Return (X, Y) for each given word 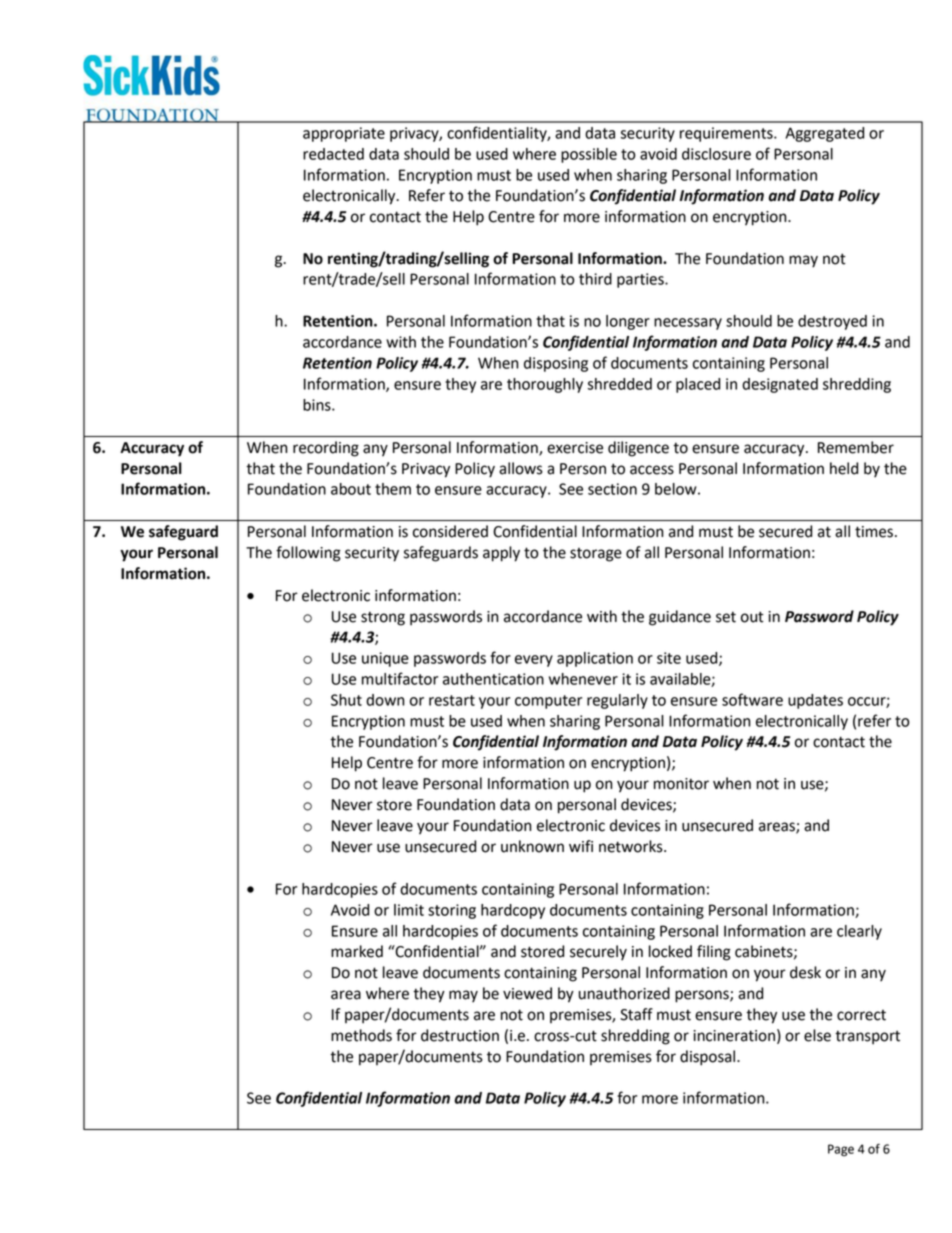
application (595, 659)
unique (385, 659)
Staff (636, 1014)
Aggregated (824, 134)
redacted (333, 154)
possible (589, 155)
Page (841, 1150)
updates (815, 701)
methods (361, 1035)
